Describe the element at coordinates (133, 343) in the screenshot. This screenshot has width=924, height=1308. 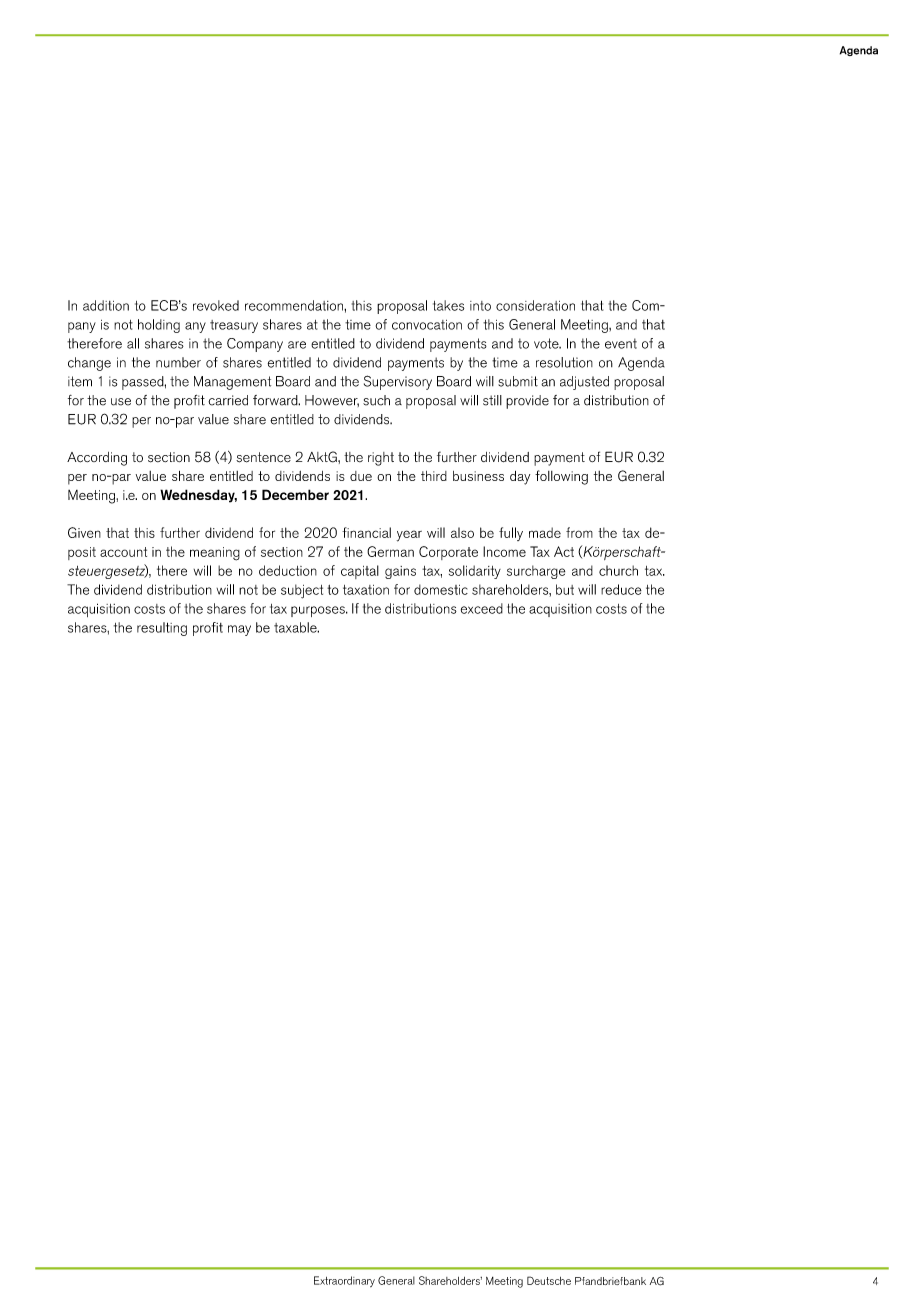
I see `all` at that location.
